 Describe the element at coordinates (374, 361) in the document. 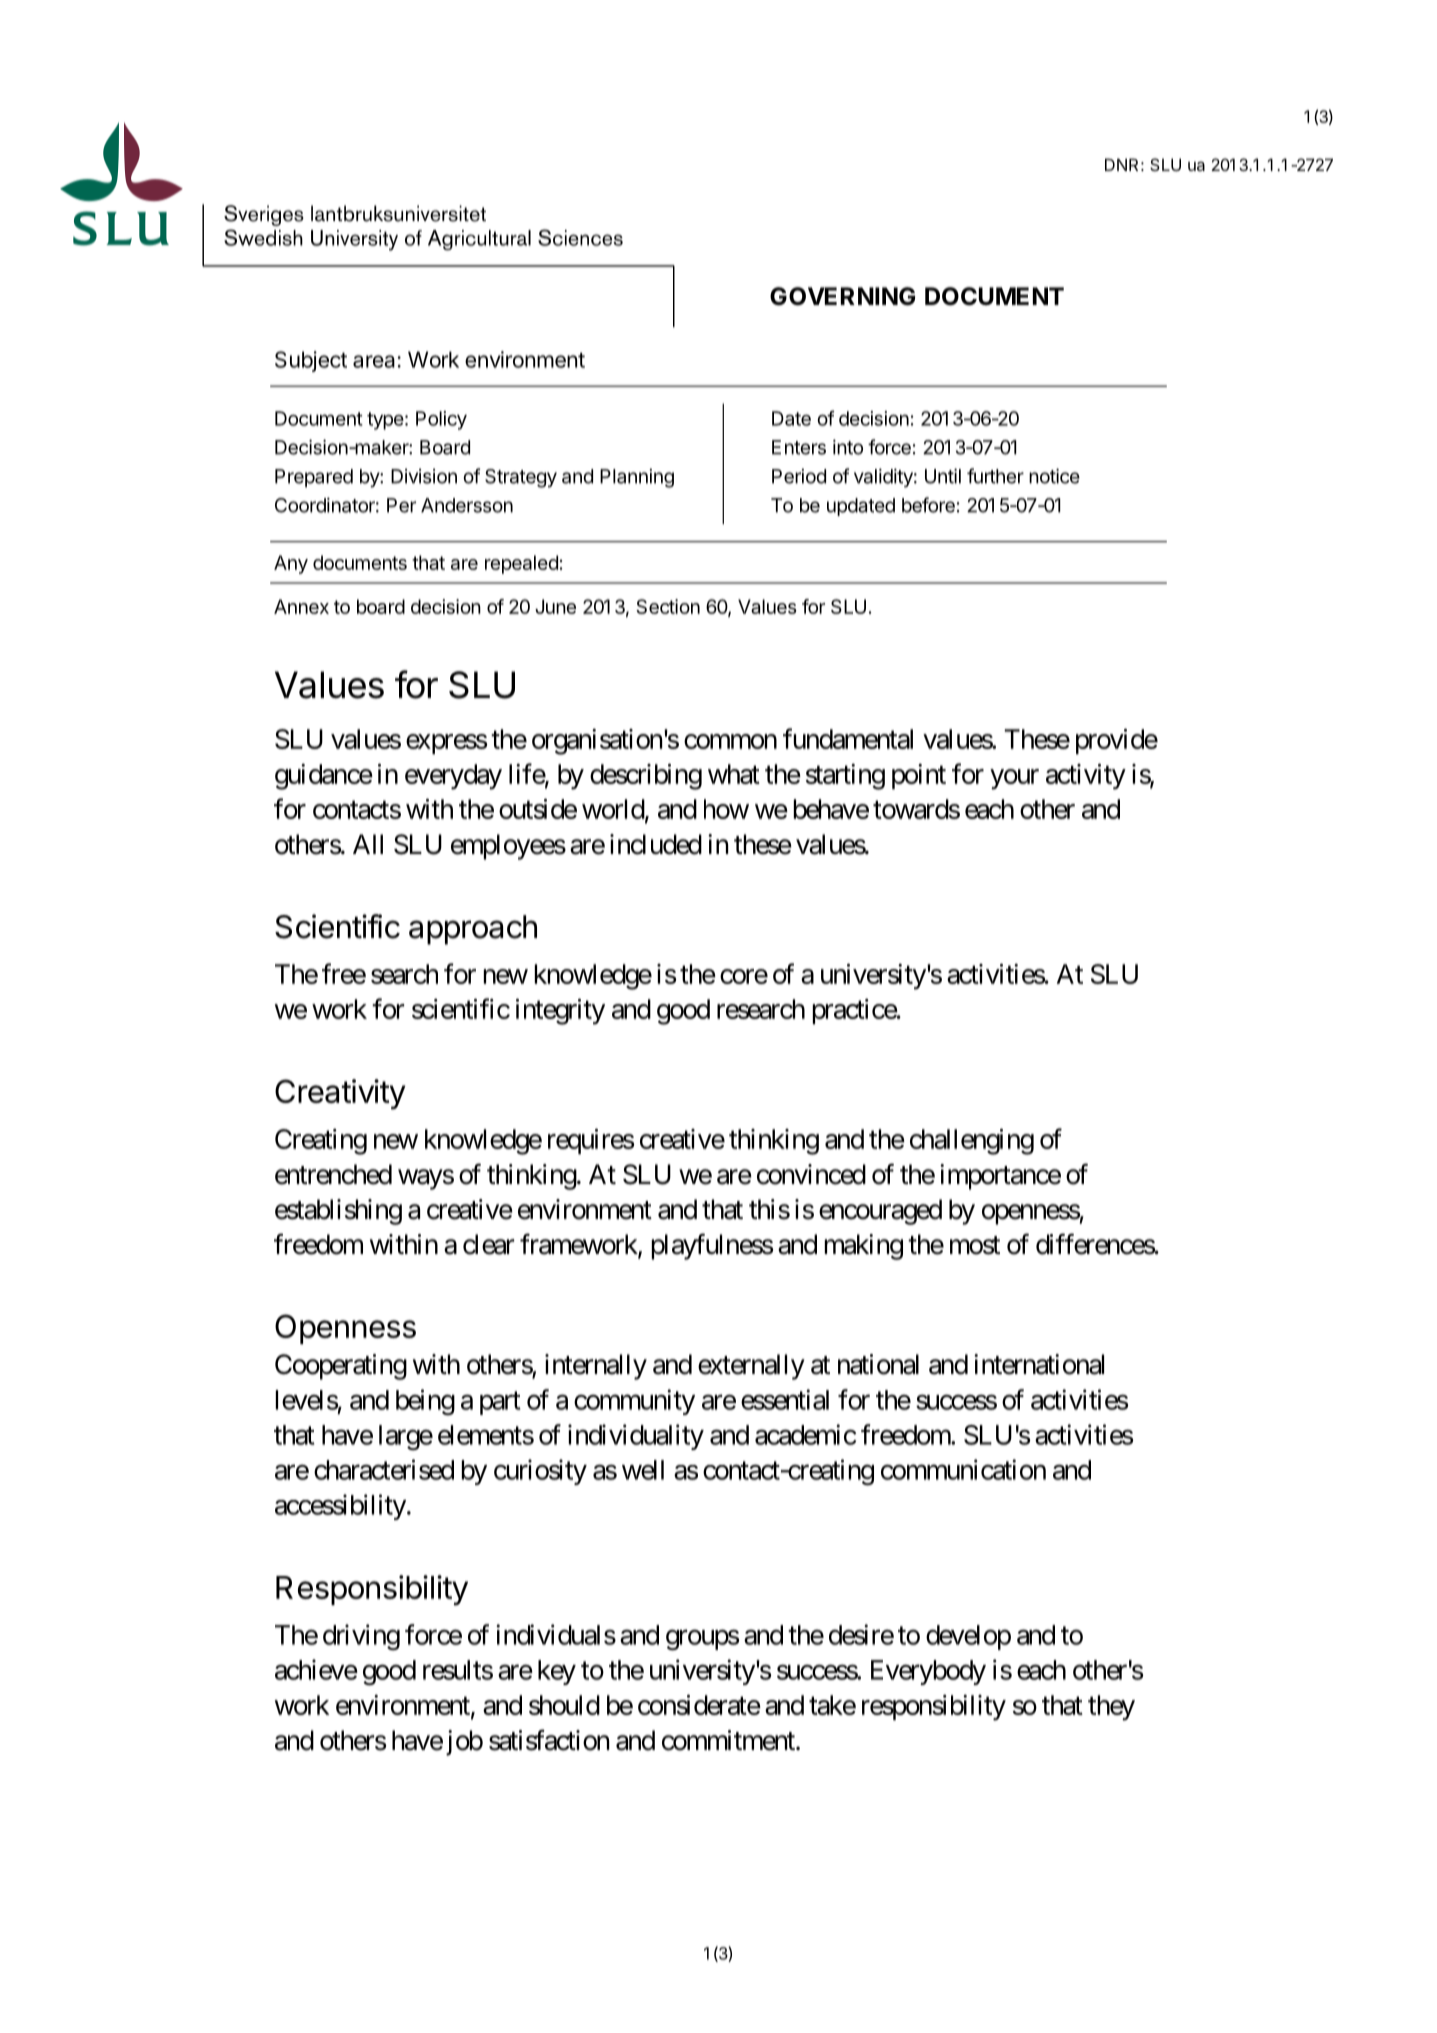

I see `area` at that location.
